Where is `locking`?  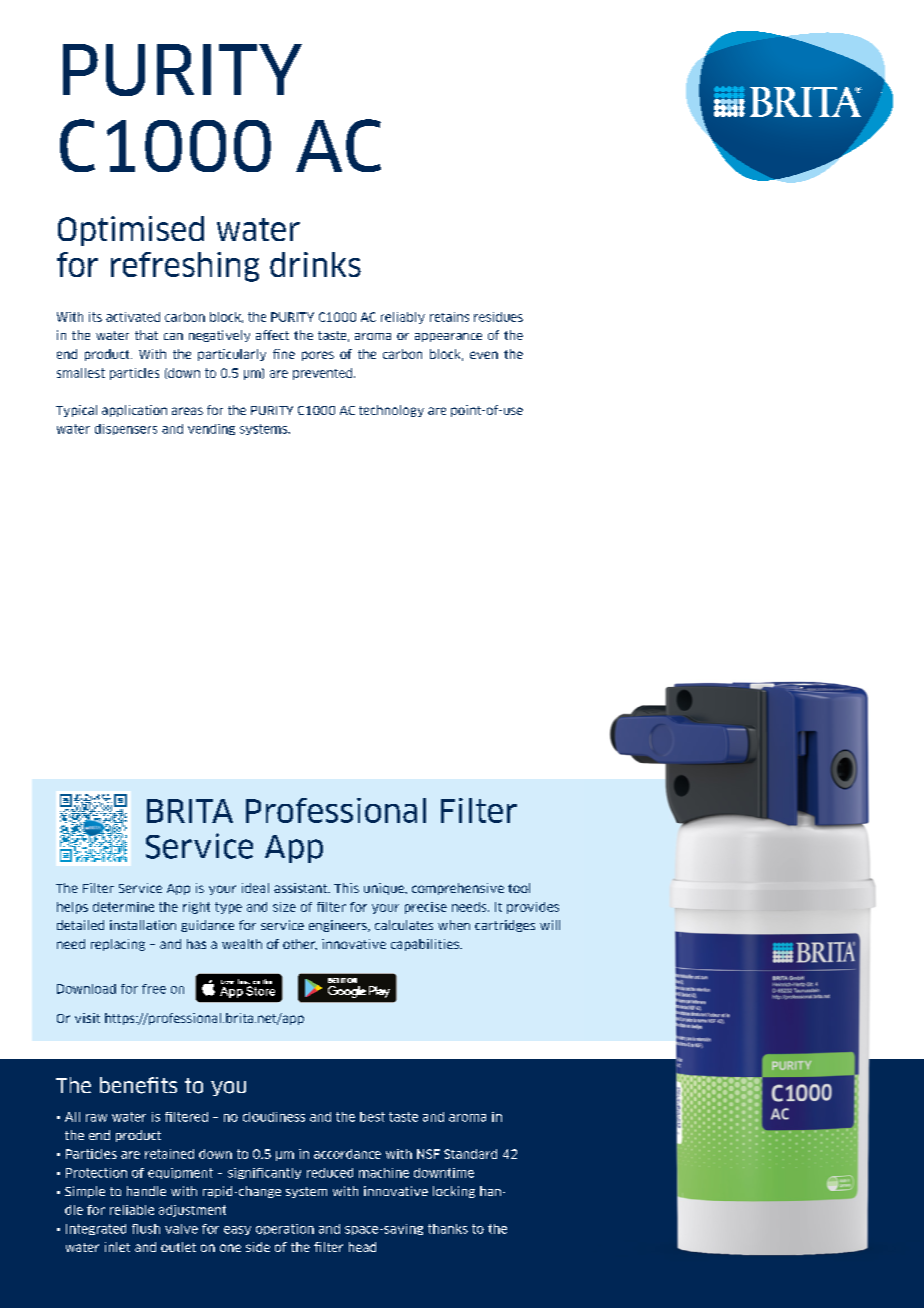
locking is located at coordinates (454, 1192).
